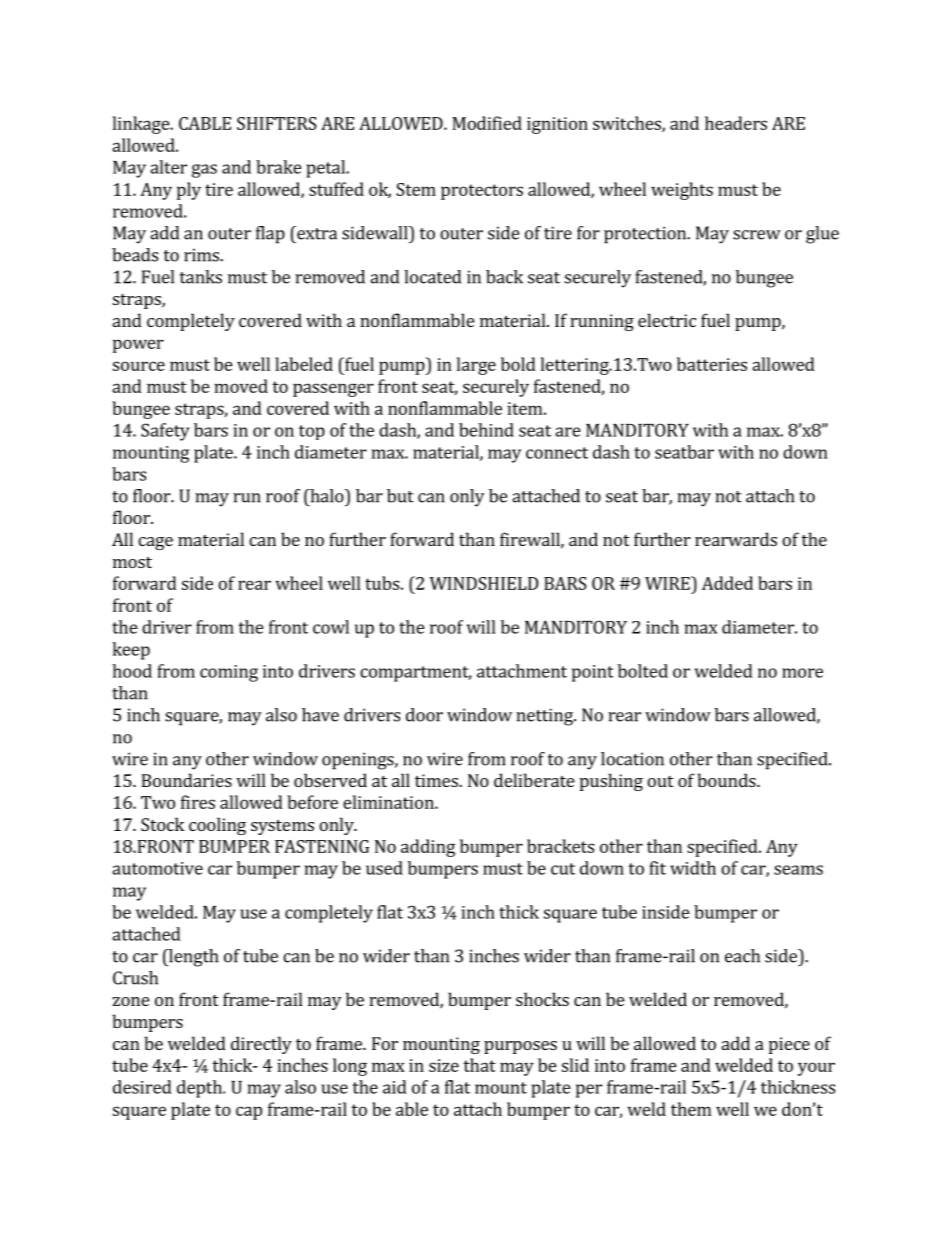  What do you see at coordinates (155, 543) in the image?
I see `cage` at bounding box center [155, 543].
